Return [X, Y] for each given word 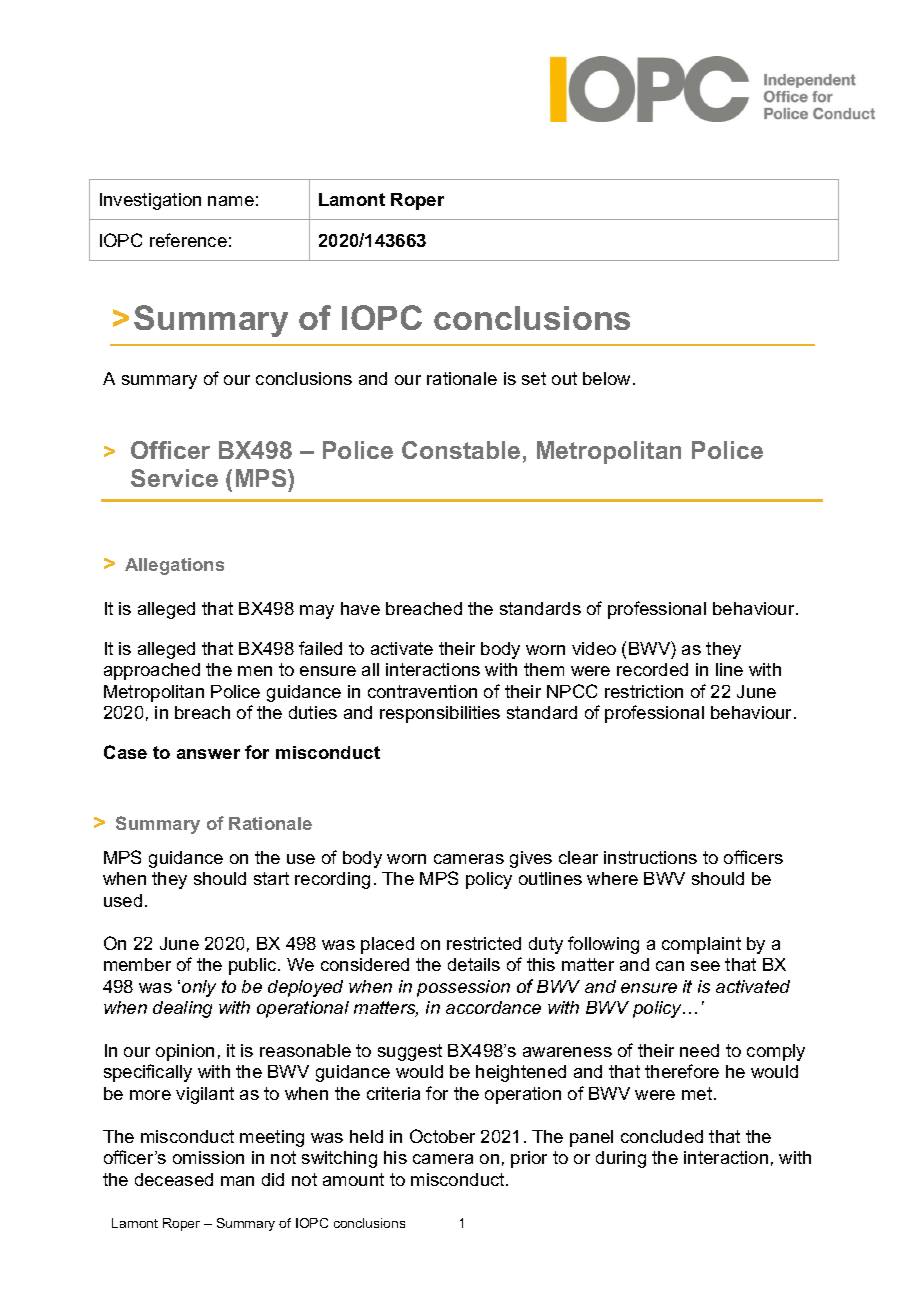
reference [188, 240]
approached [152, 671]
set [534, 378]
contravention [422, 691]
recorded [652, 669]
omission [208, 1157]
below [608, 378]
